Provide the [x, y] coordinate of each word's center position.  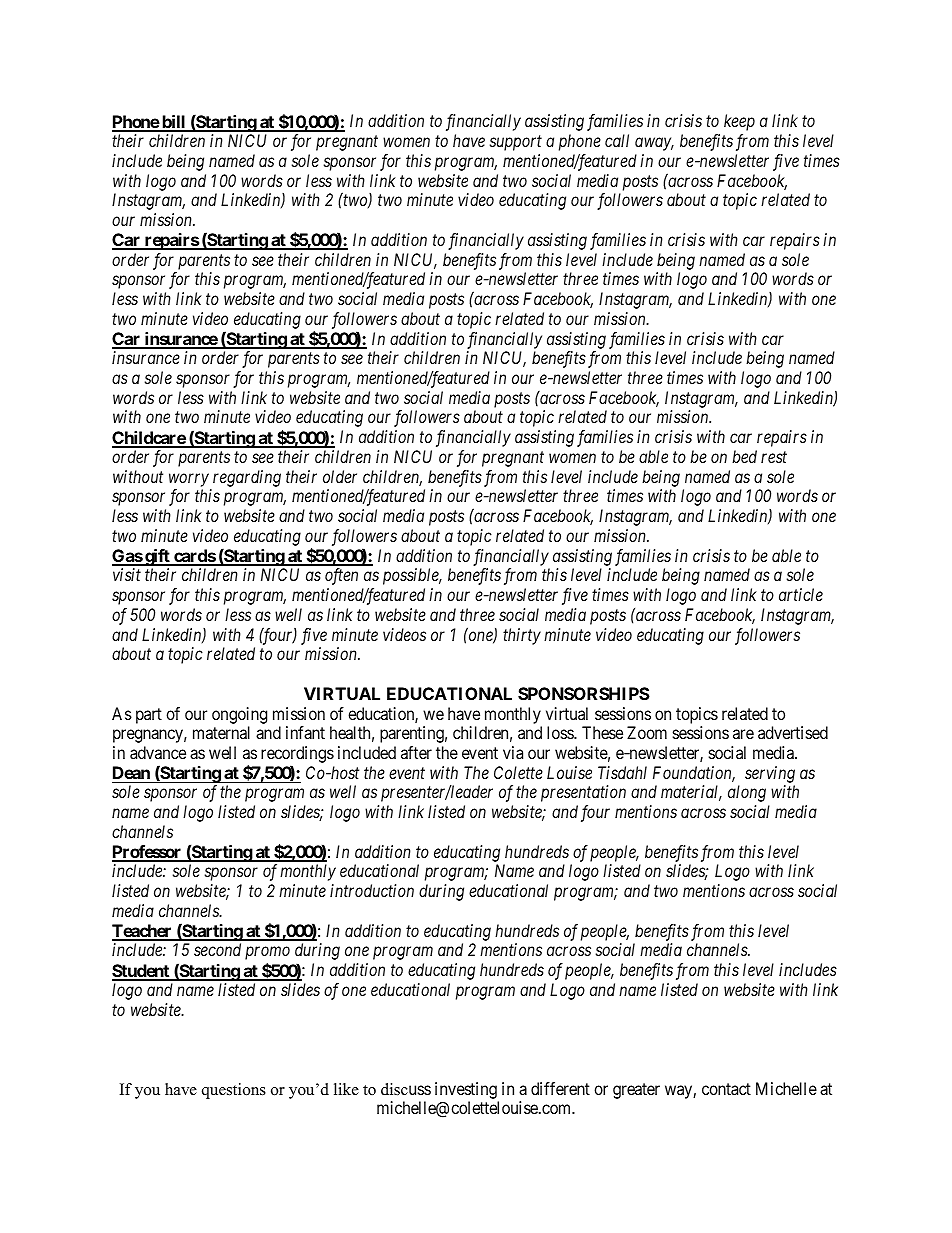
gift [157, 559]
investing [466, 1090]
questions [234, 1091]
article [801, 594]
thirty [522, 636]
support [516, 143]
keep [739, 122]
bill [174, 123]
